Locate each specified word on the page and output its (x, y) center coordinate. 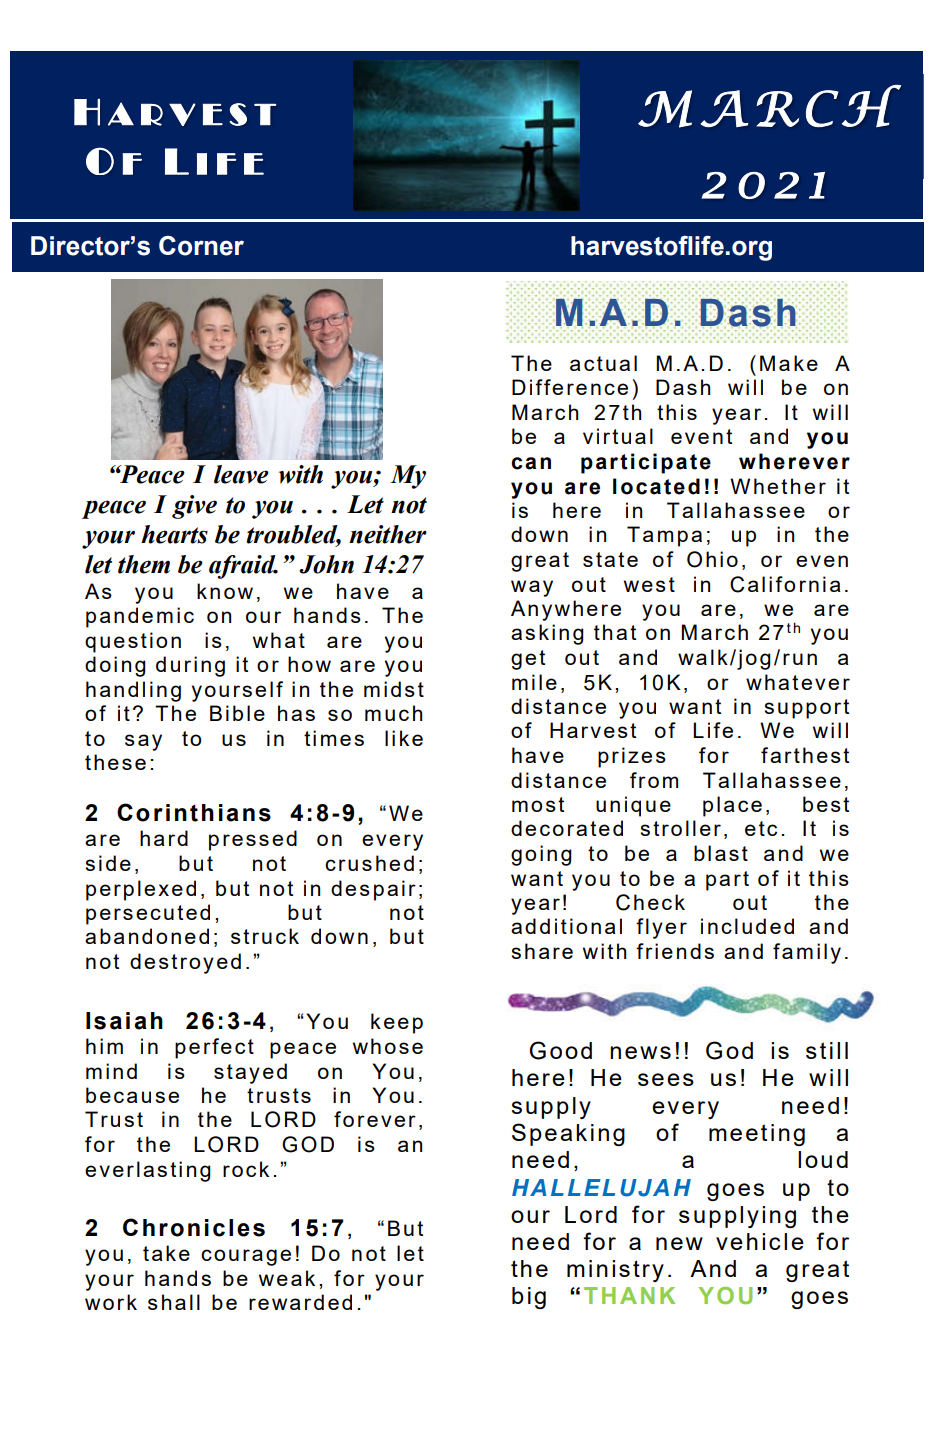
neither (388, 534)
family (807, 953)
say (143, 742)
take (166, 1253)
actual (603, 363)
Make (789, 363)
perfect (214, 1048)
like (404, 738)
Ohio (712, 559)
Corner (201, 246)
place (732, 806)
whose (388, 1046)
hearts (174, 534)
